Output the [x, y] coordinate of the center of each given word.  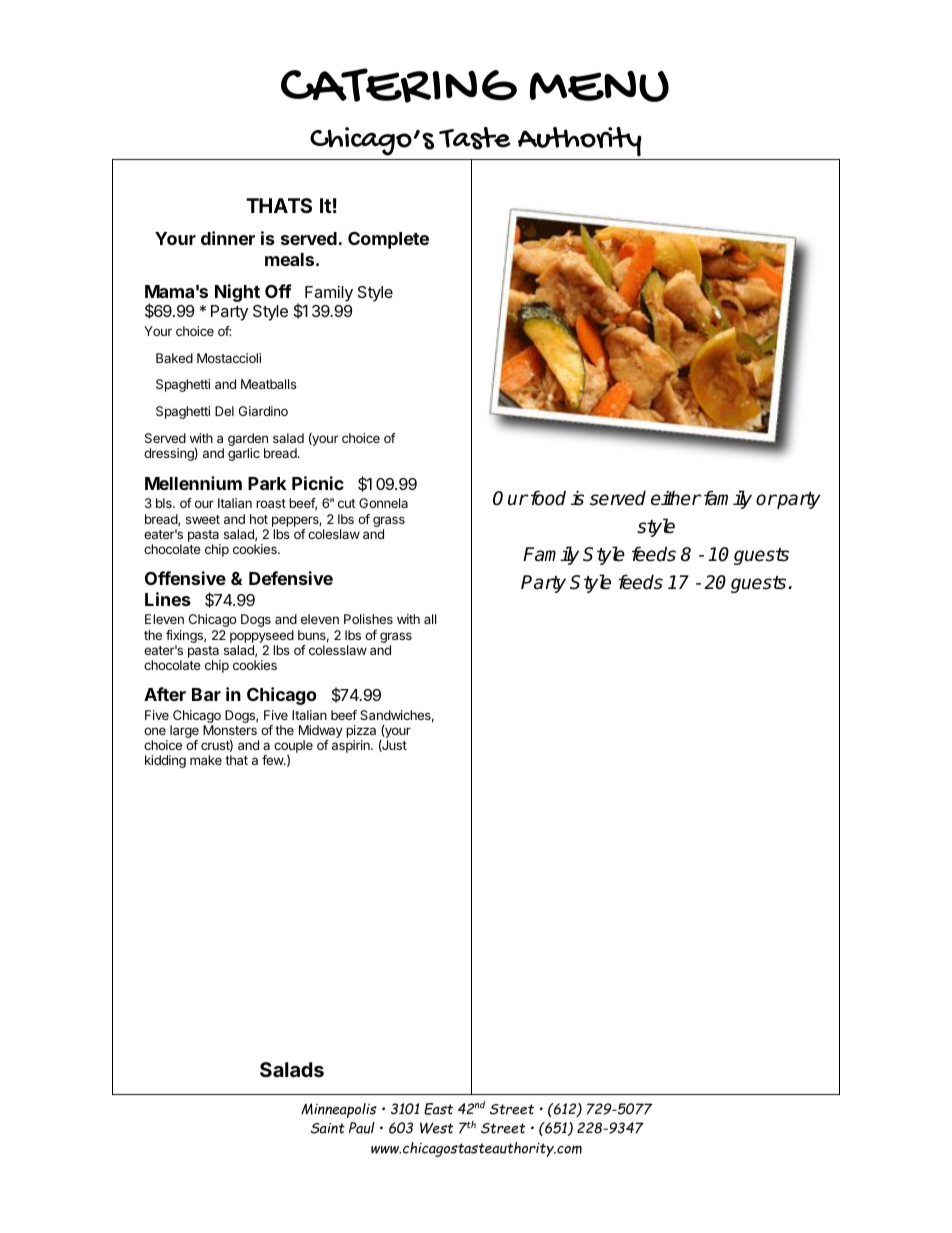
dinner [228, 238]
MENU [599, 86]
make [206, 760]
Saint [328, 1128]
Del [224, 411]
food [547, 498]
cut [347, 503]
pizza [361, 733]
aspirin [352, 746]
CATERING [399, 85]
